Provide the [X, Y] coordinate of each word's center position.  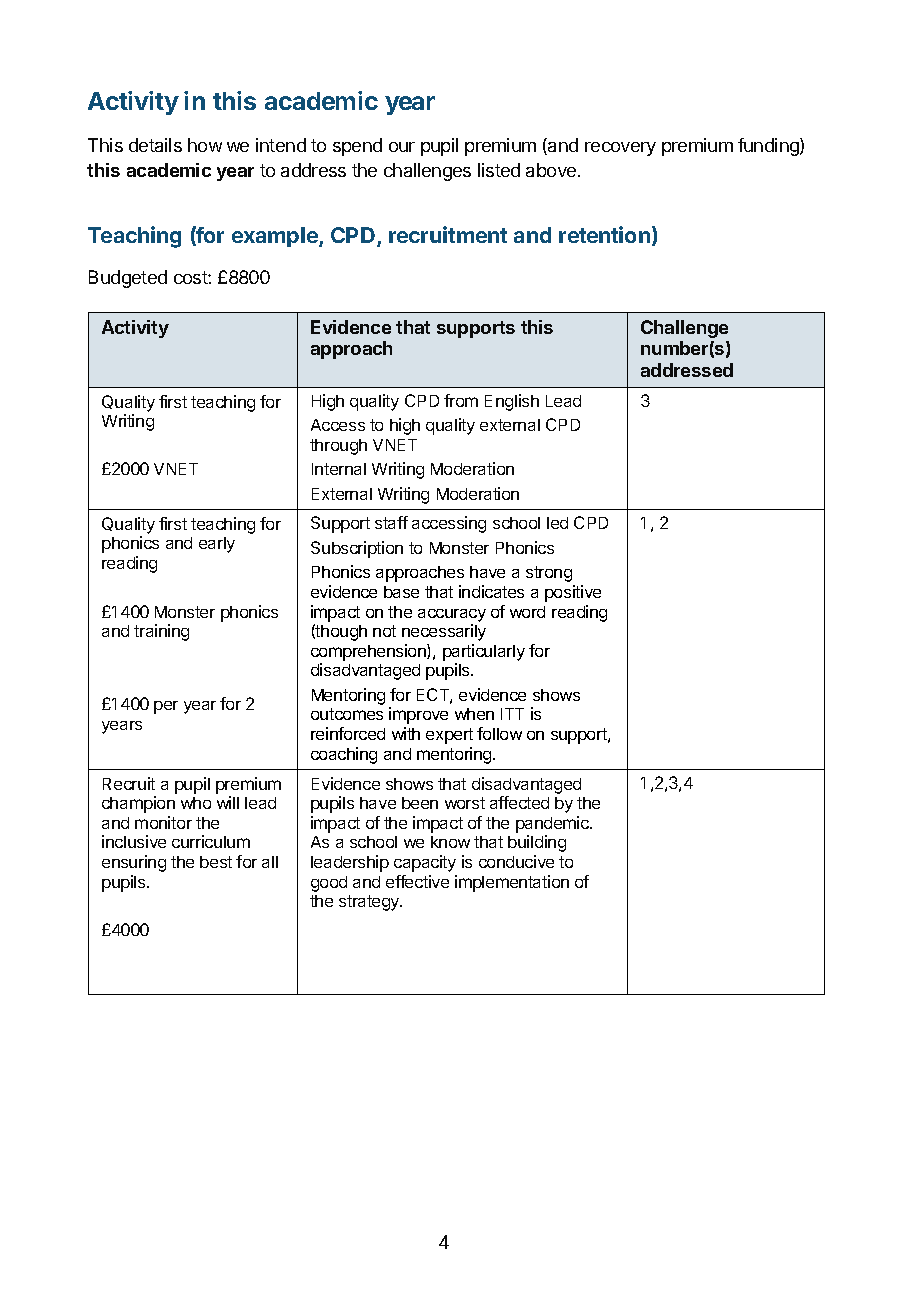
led [557, 523]
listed [499, 170]
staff [391, 522]
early [217, 545]
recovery [620, 149]
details [155, 145]
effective [417, 881]
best [216, 862]
